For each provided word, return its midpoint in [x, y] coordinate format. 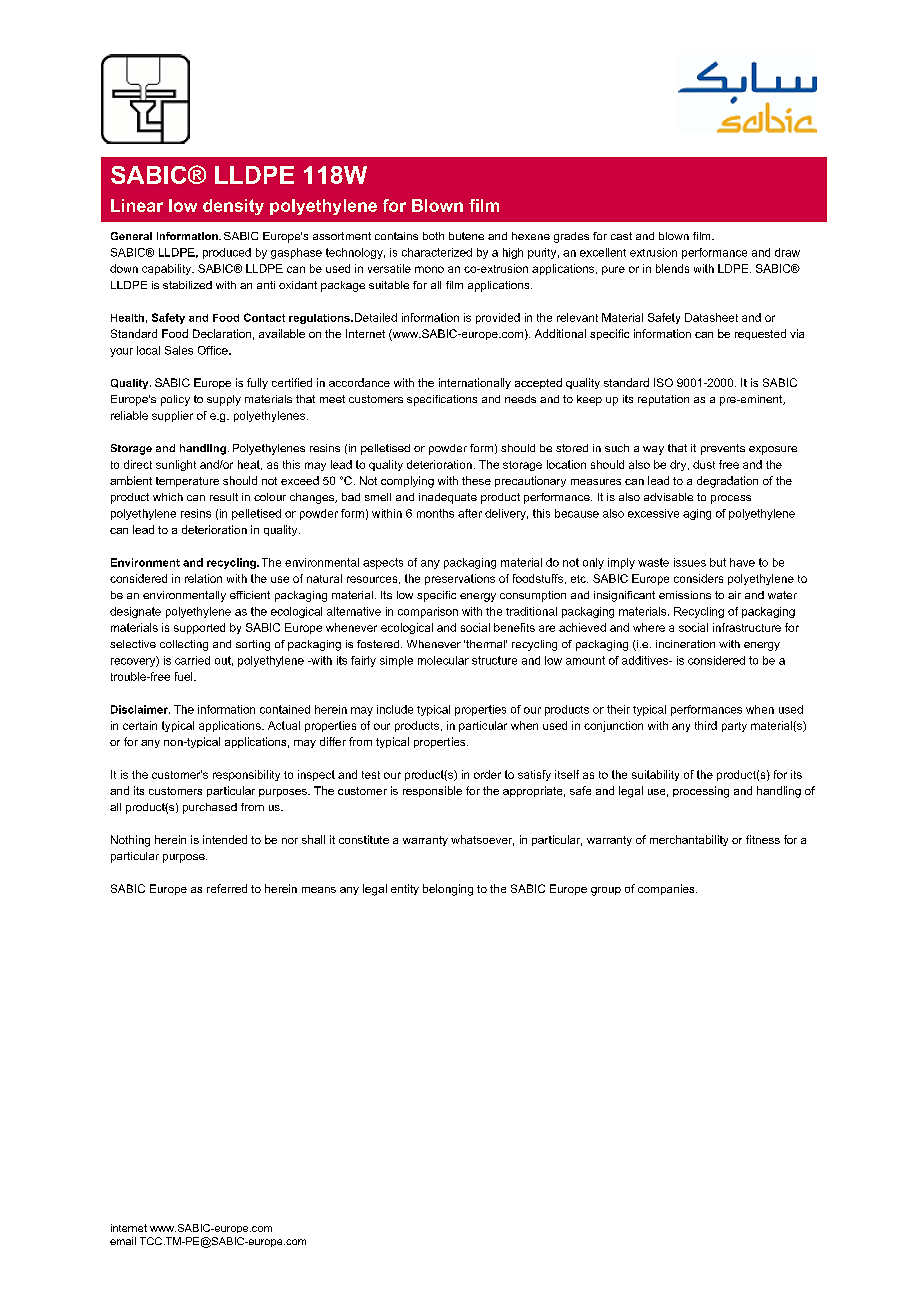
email [123, 1241]
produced [227, 253]
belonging [448, 890]
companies [667, 889]
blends [672, 268]
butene [466, 236]
